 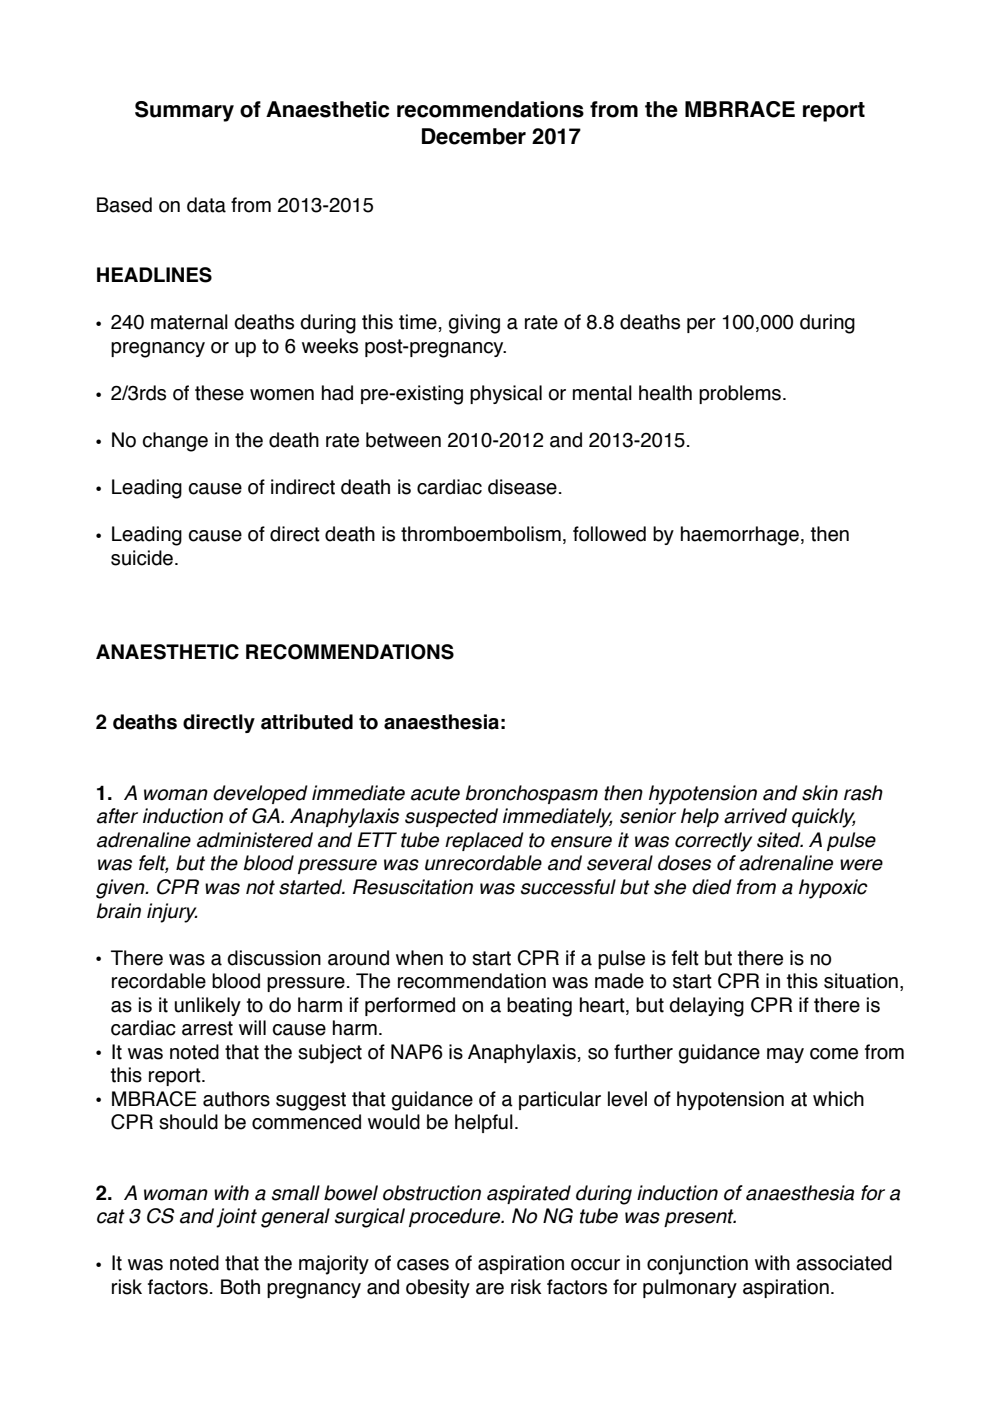 What do you see at coordinates (474, 136) in the page?
I see `December` at bounding box center [474, 136].
